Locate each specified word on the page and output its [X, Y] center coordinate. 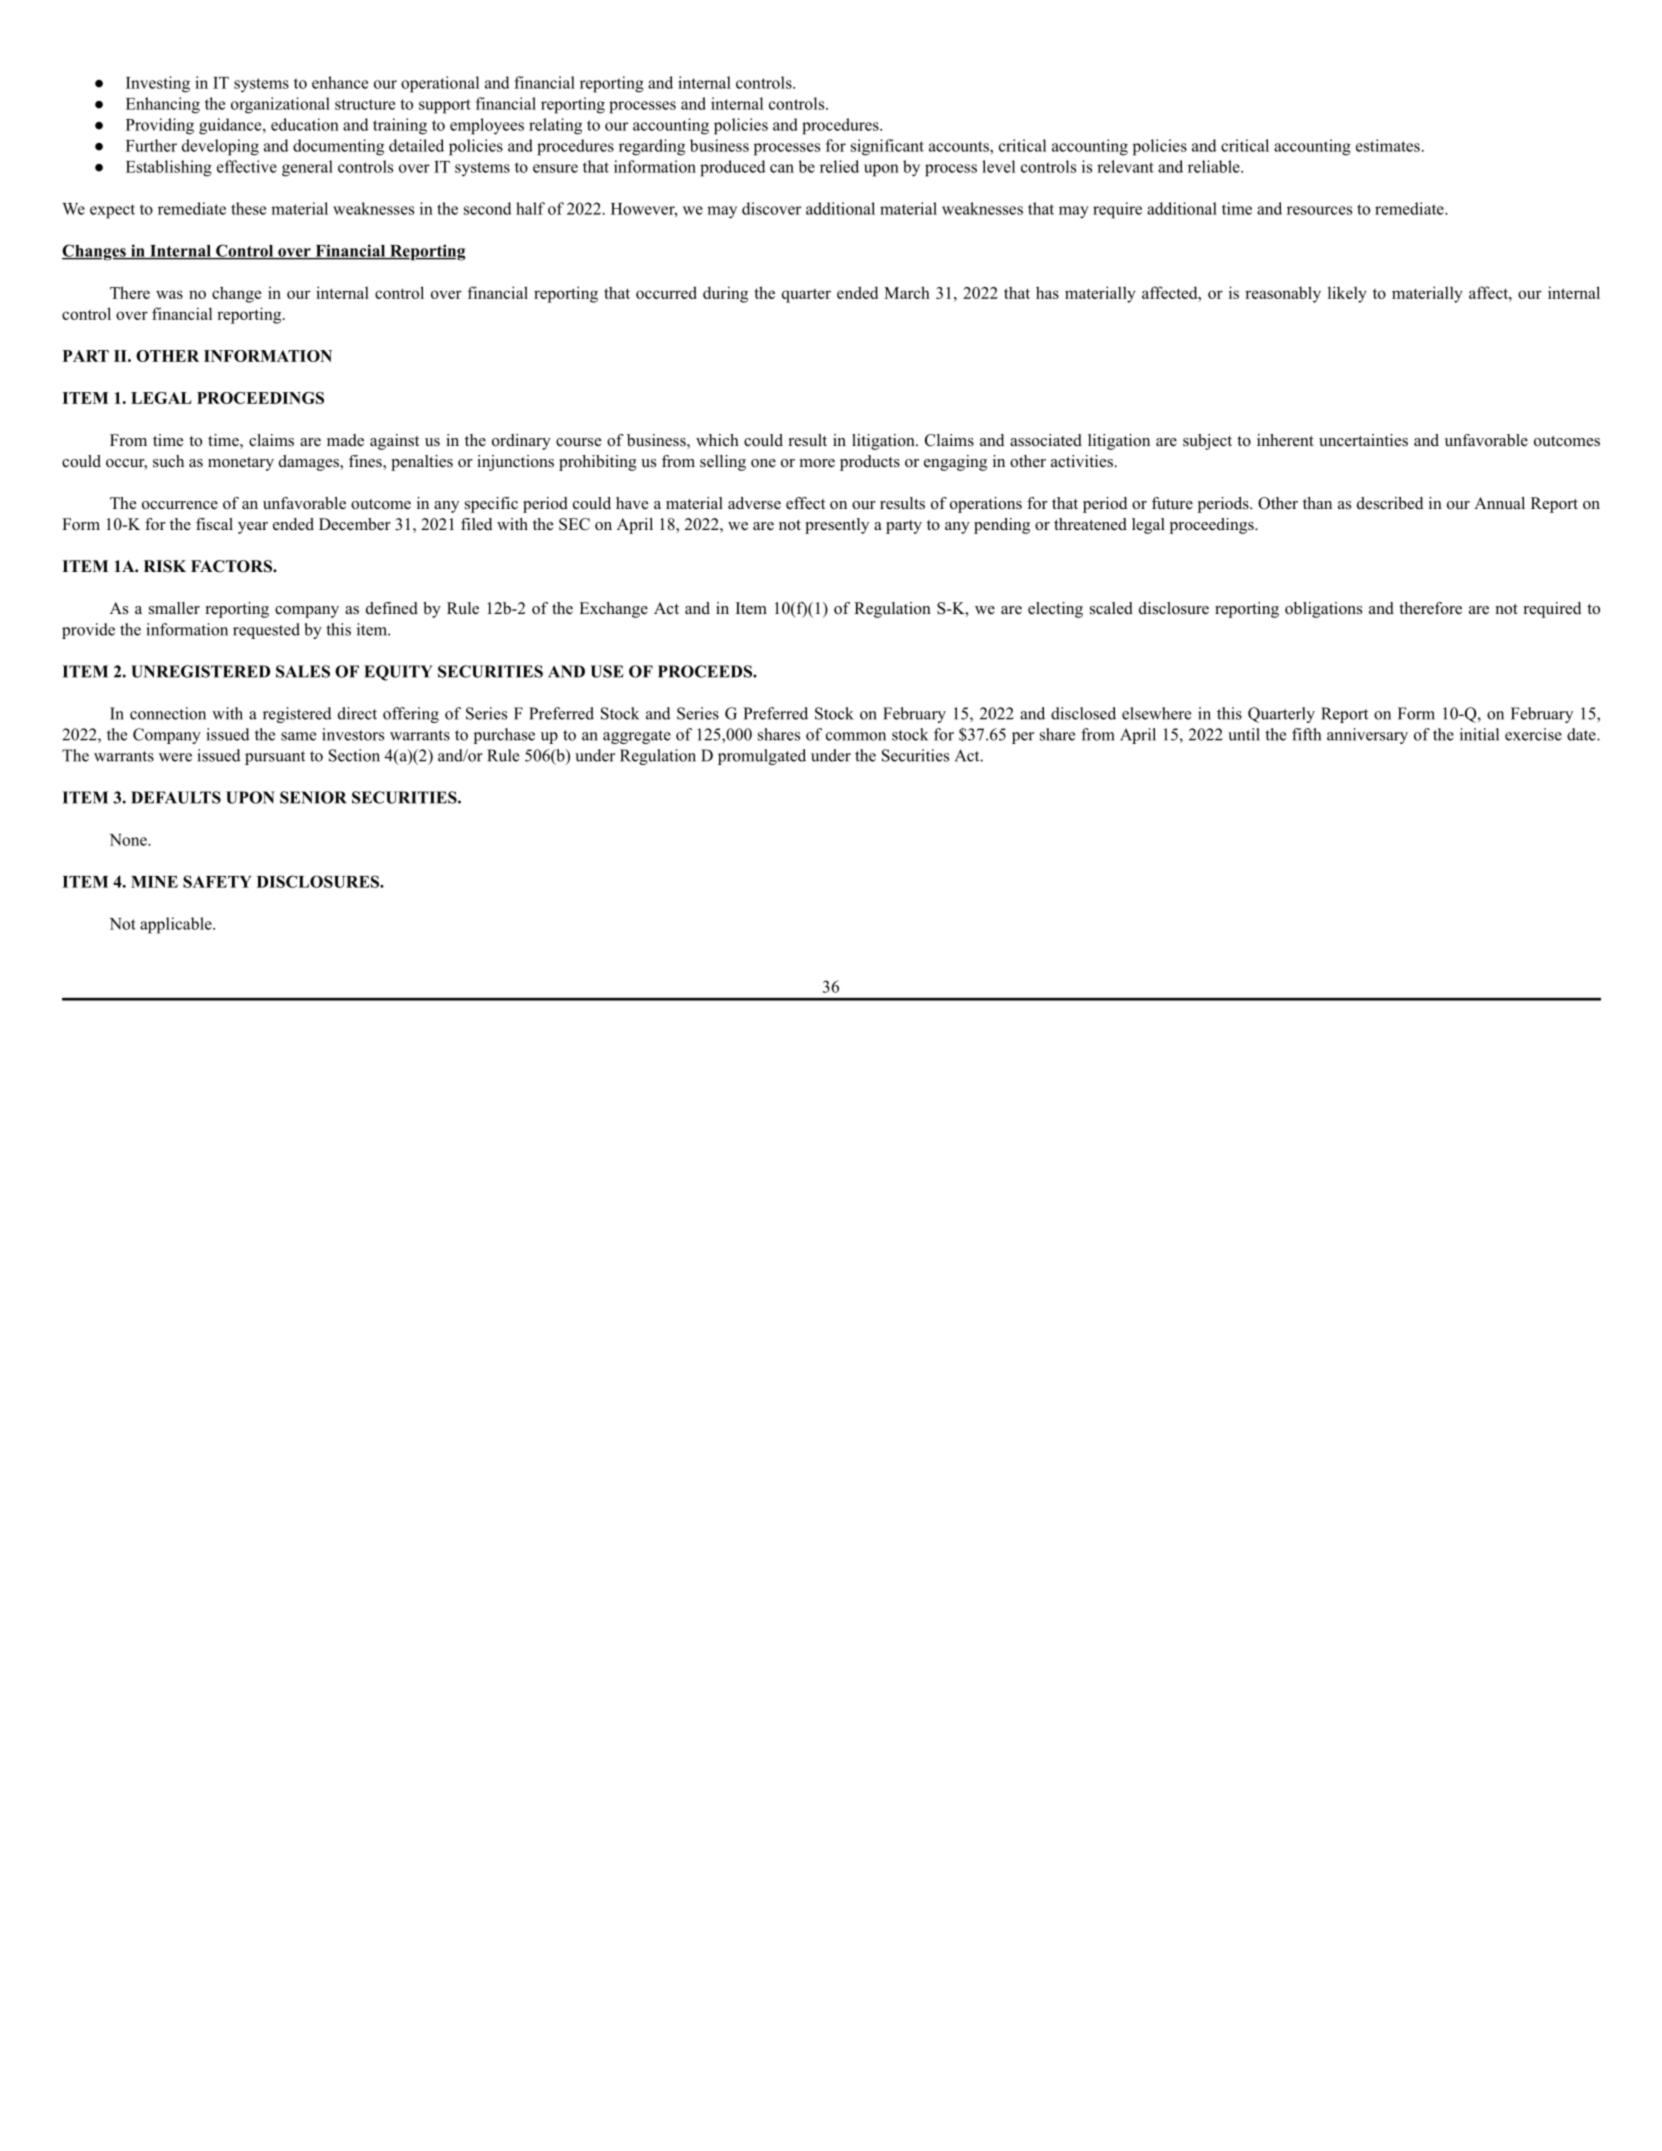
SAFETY [217, 881]
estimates [1388, 145]
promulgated [762, 757]
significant [887, 147]
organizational [280, 105]
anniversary [1367, 736]
